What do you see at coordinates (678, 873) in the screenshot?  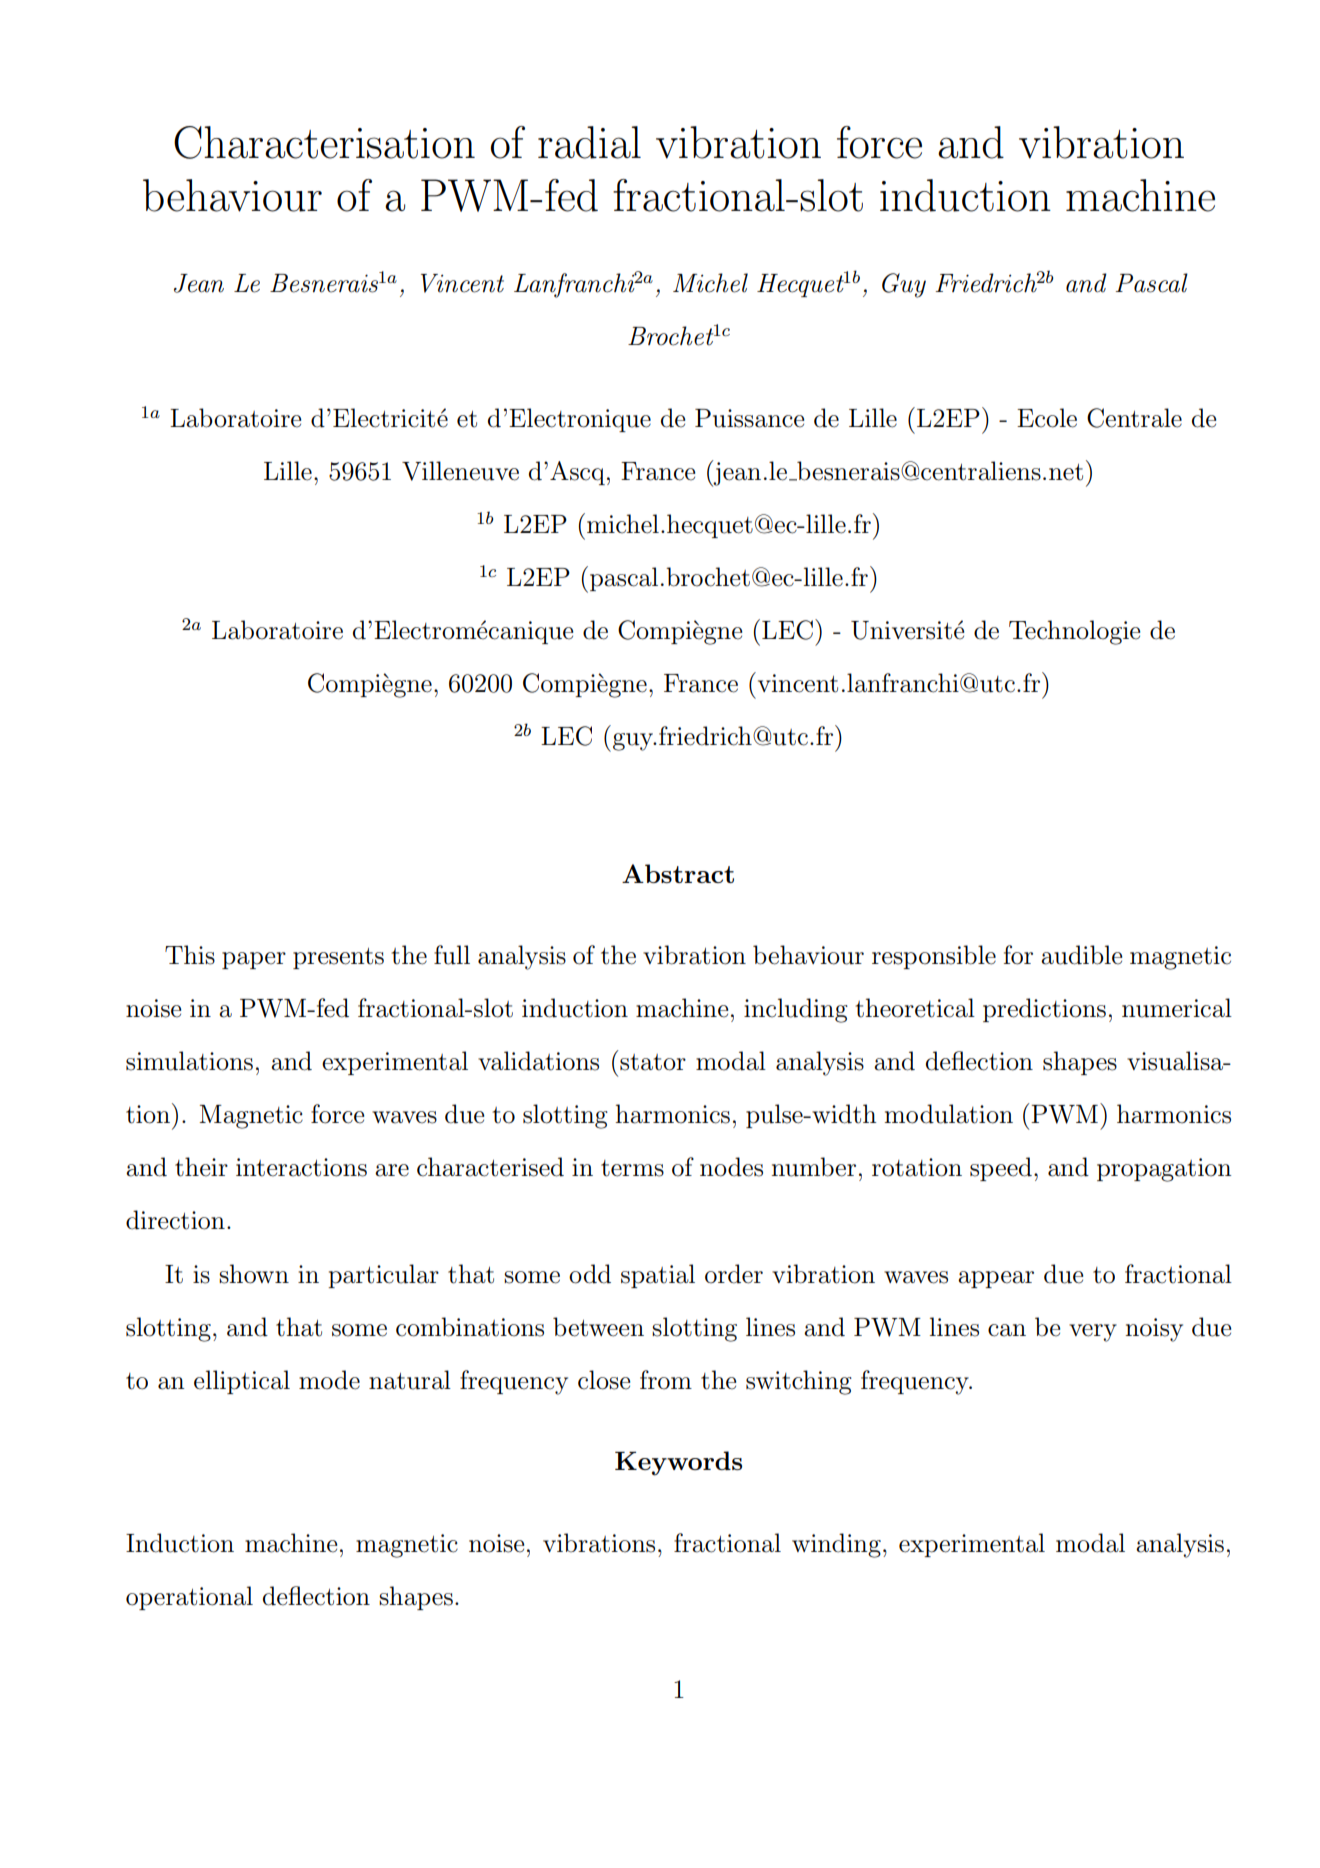 I see `Abstract` at bounding box center [678, 873].
